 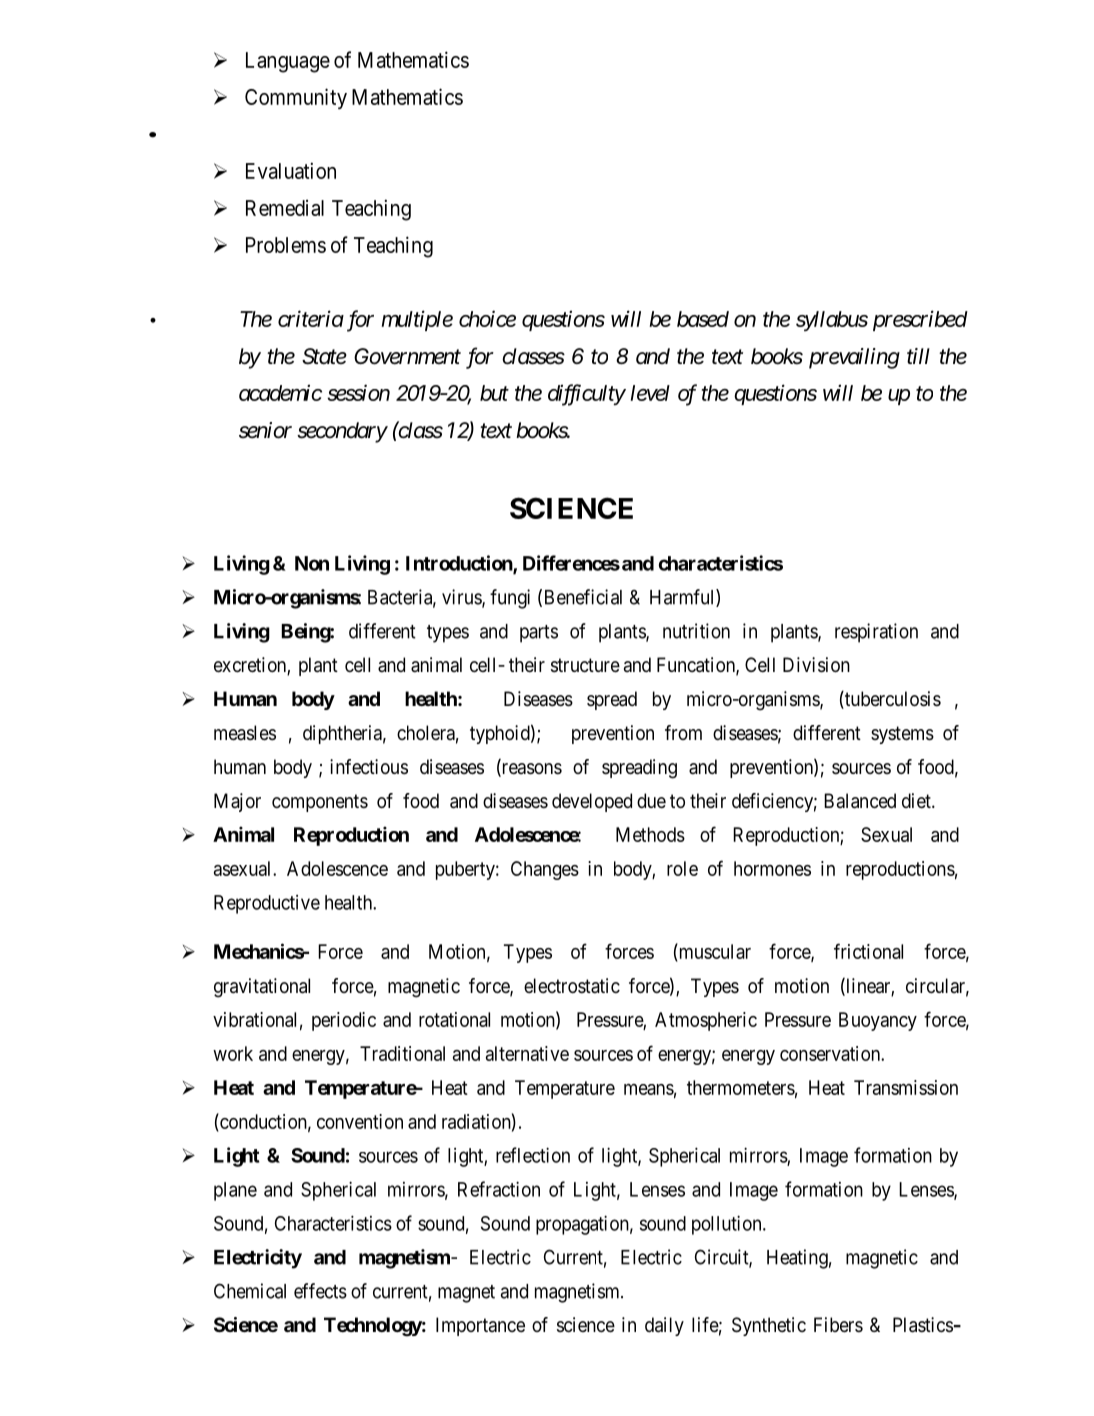 What do you see at coordinates (296, 98) in the screenshot?
I see `Community` at bounding box center [296, 98].
